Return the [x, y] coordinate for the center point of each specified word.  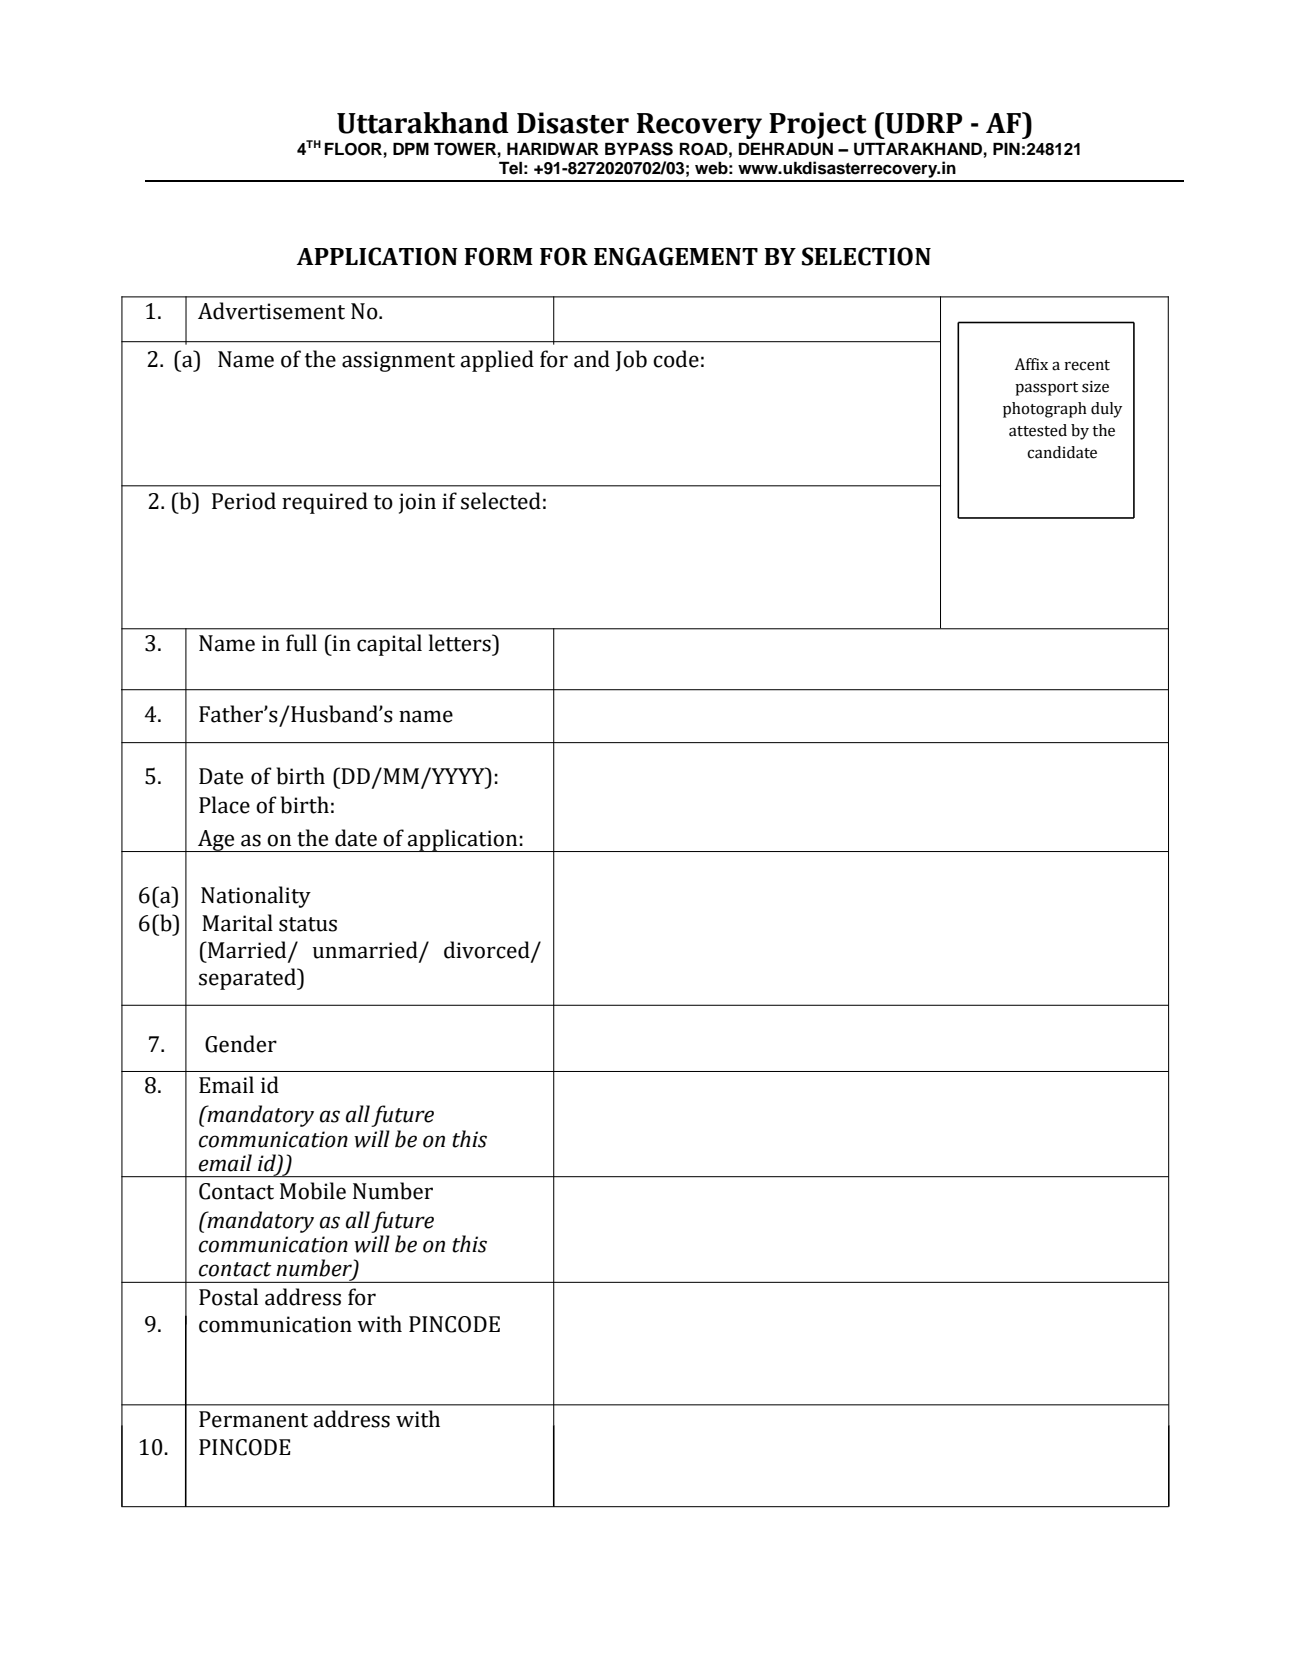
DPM [411, 148]
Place [224, 805]
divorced [487, 950]
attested [1038, 430]
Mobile [313, 1191]
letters [461, 643]
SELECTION [866, 256]
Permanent [253, 1419]
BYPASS [639, 149]
